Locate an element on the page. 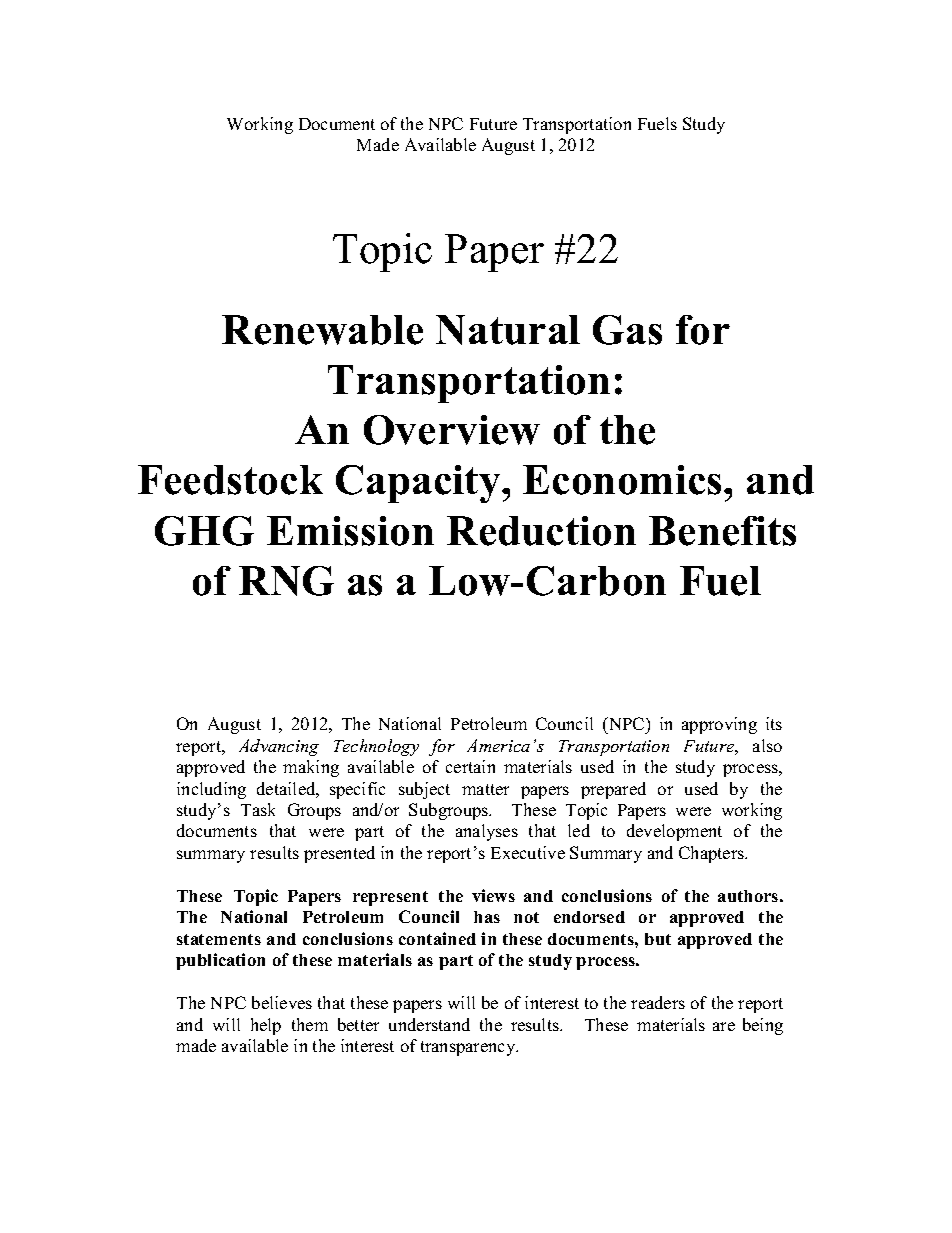 The image size is (952, 1233). help is located at coordinates (266, 1026).
